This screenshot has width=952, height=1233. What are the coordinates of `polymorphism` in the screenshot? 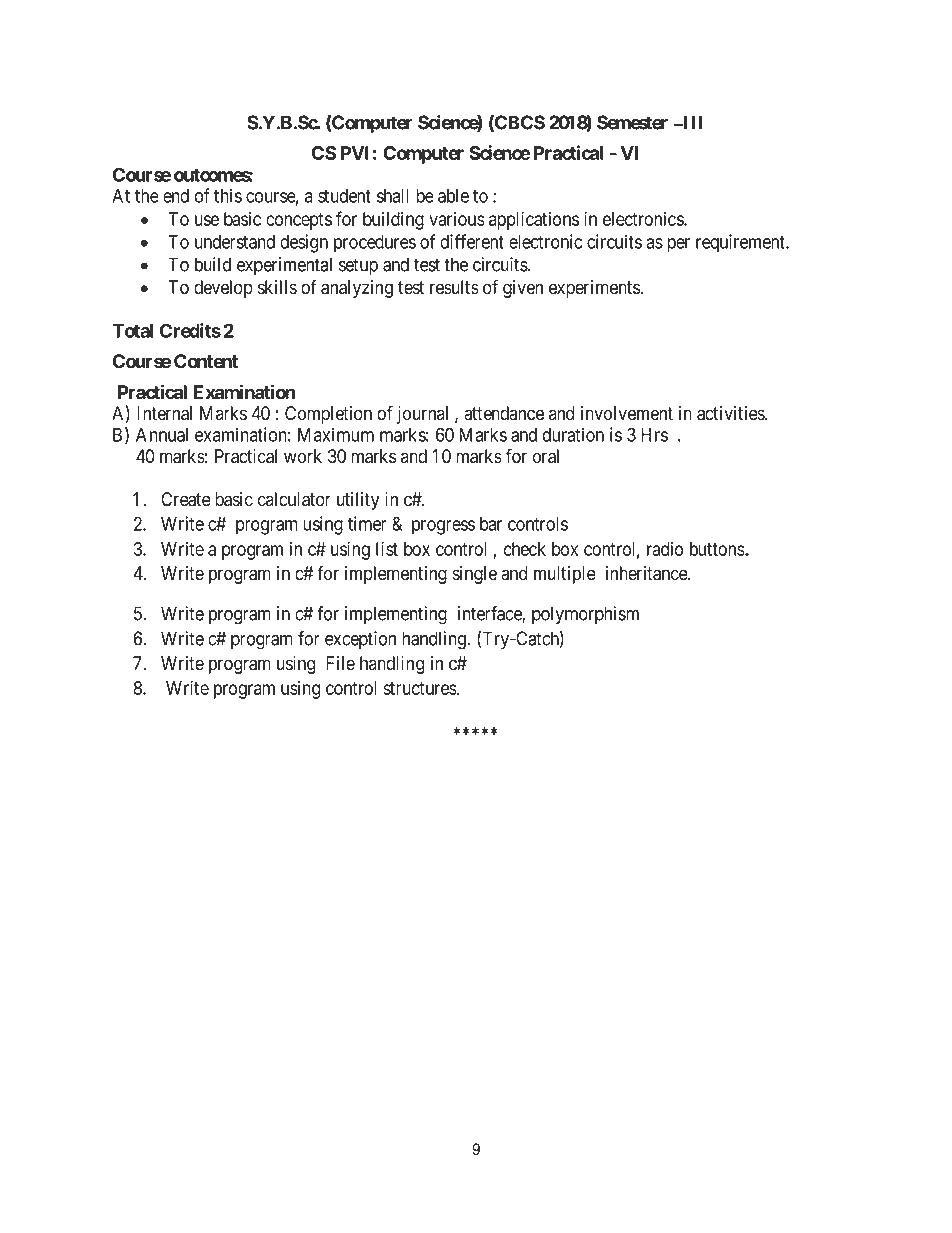 It's located at (585, 615).
